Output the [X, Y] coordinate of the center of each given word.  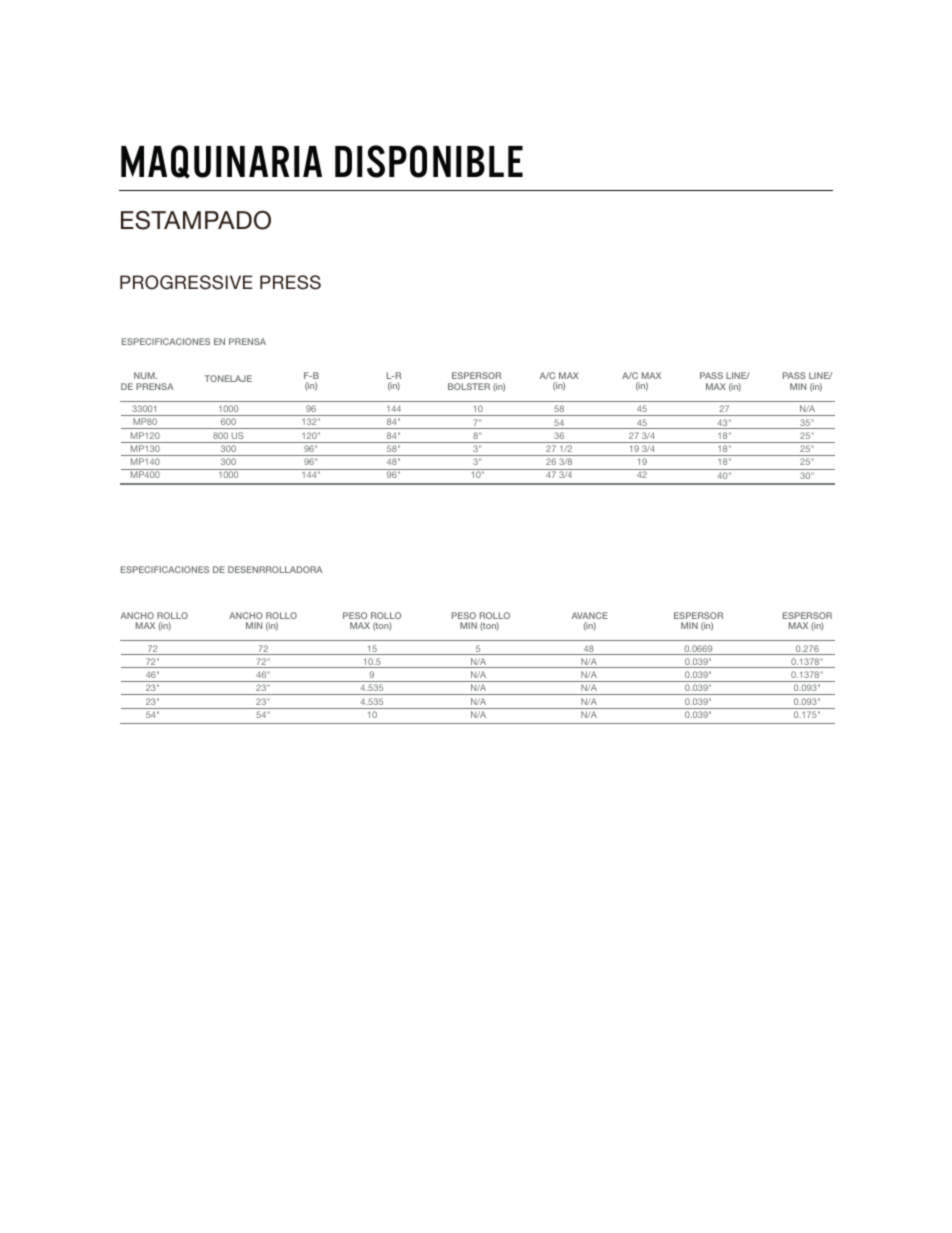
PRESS [290, 282]
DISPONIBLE [429, 161]
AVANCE [589, 615]
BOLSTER [469, 386]
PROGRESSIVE [186, 282]
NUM [145, 375]
